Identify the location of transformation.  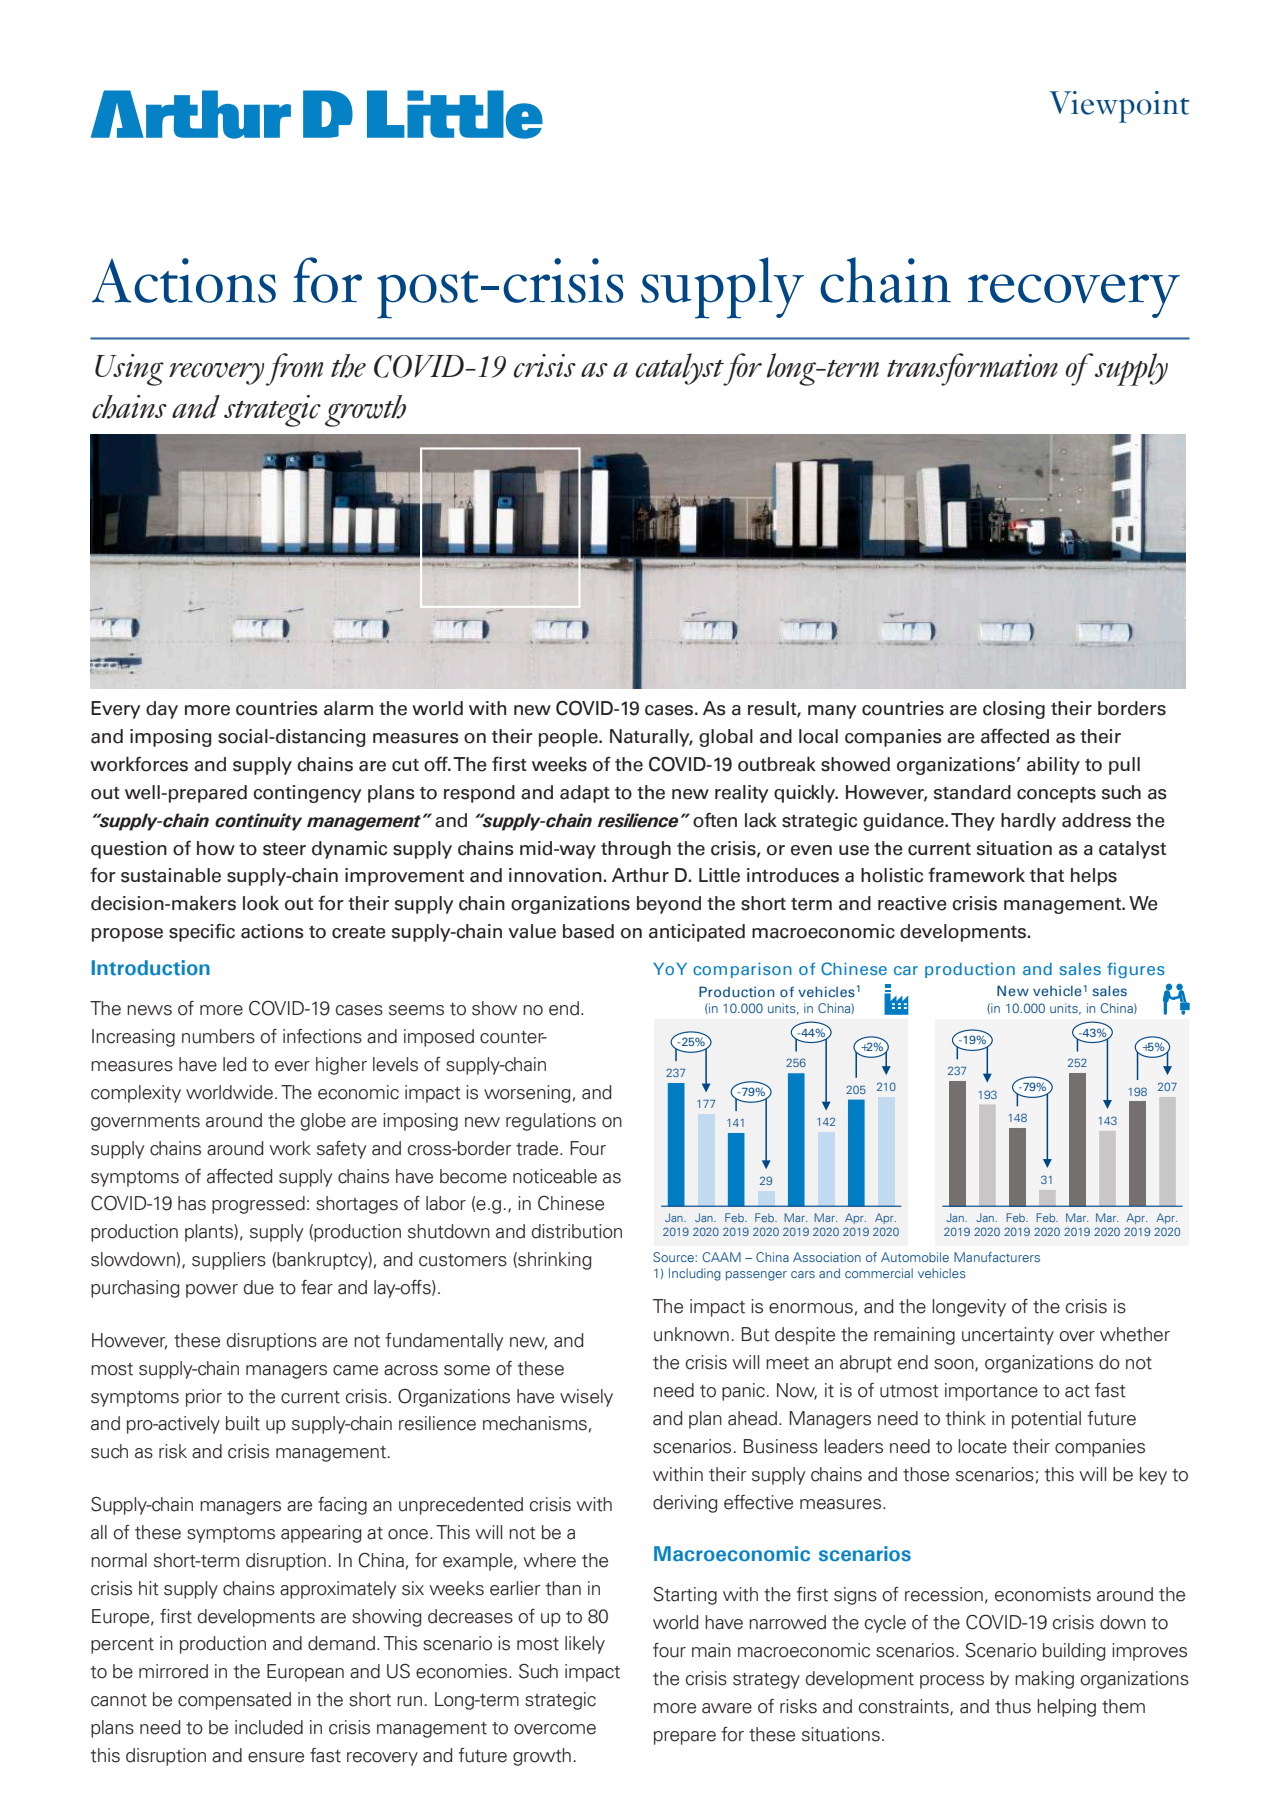
(972, 369).
